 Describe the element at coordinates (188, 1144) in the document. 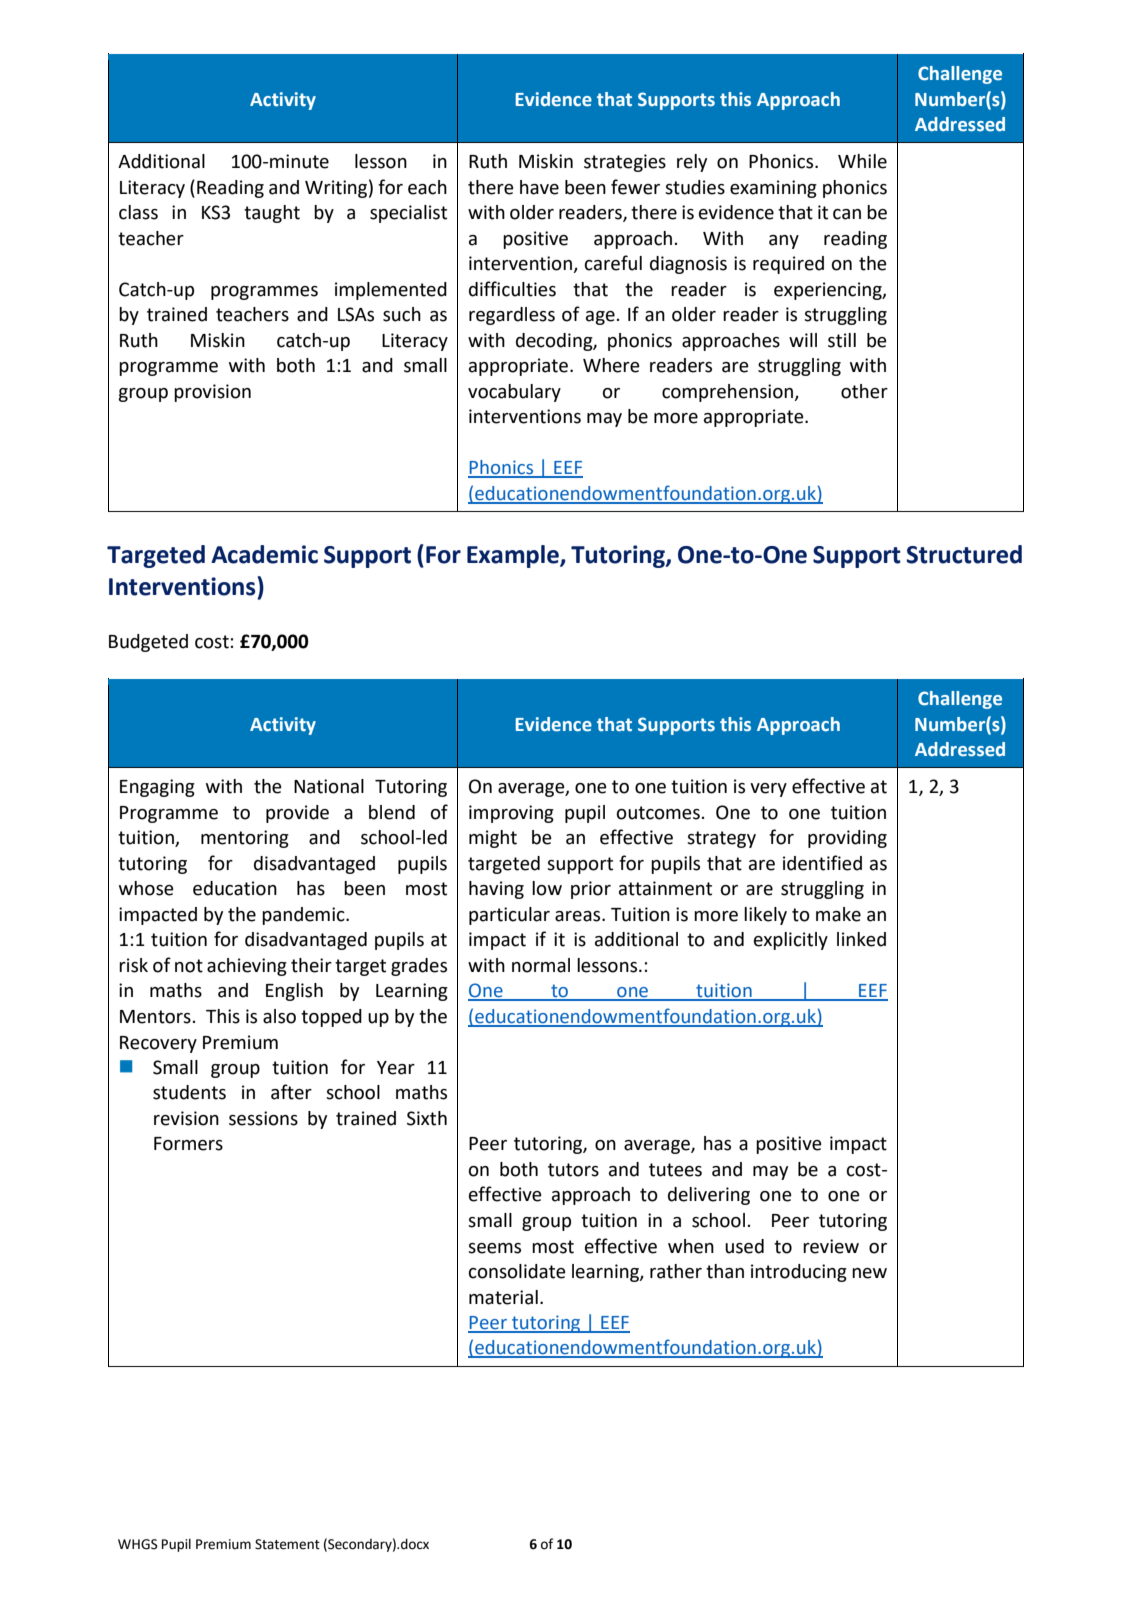

I see `Formers` at that location.
